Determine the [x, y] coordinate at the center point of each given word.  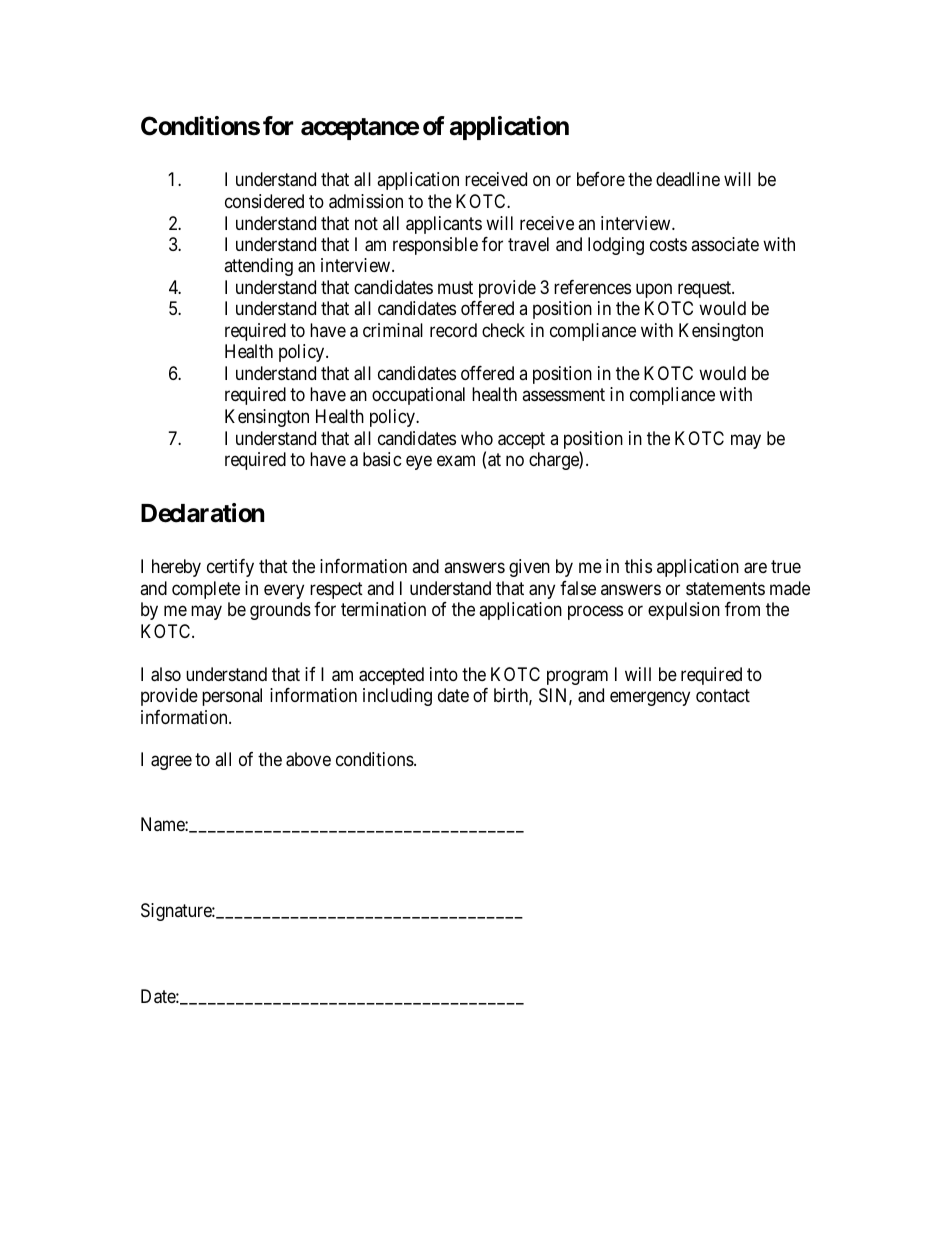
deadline [688, 179]
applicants [444, 225]
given [529, 568]
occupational [418, 396]
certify [230, 568]
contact [723, 696]
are [755, 568]
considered [264, 201]
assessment [563, 394]
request [706, 289]
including [397, 697]
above [308, 759]
